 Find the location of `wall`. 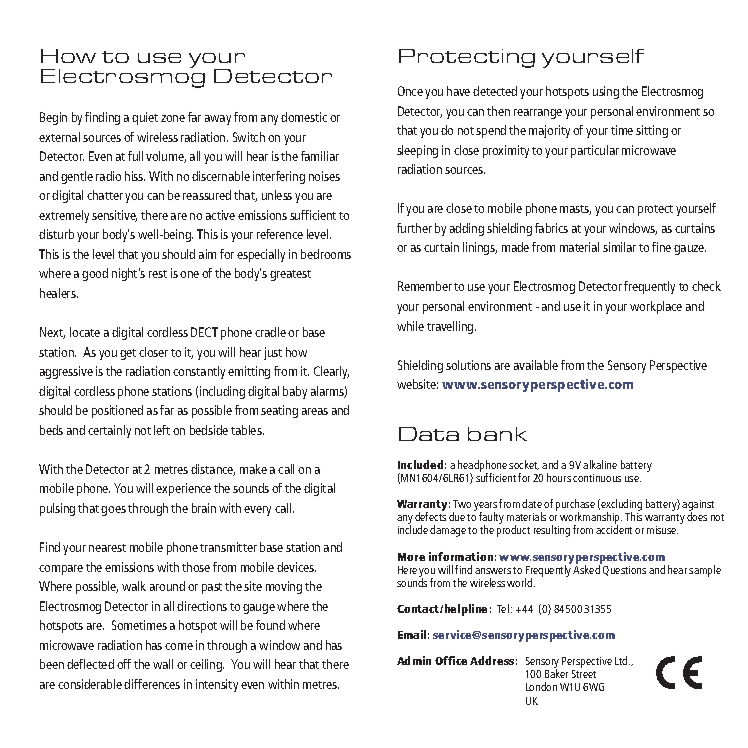

wall is located at coordinates (163, 664).
